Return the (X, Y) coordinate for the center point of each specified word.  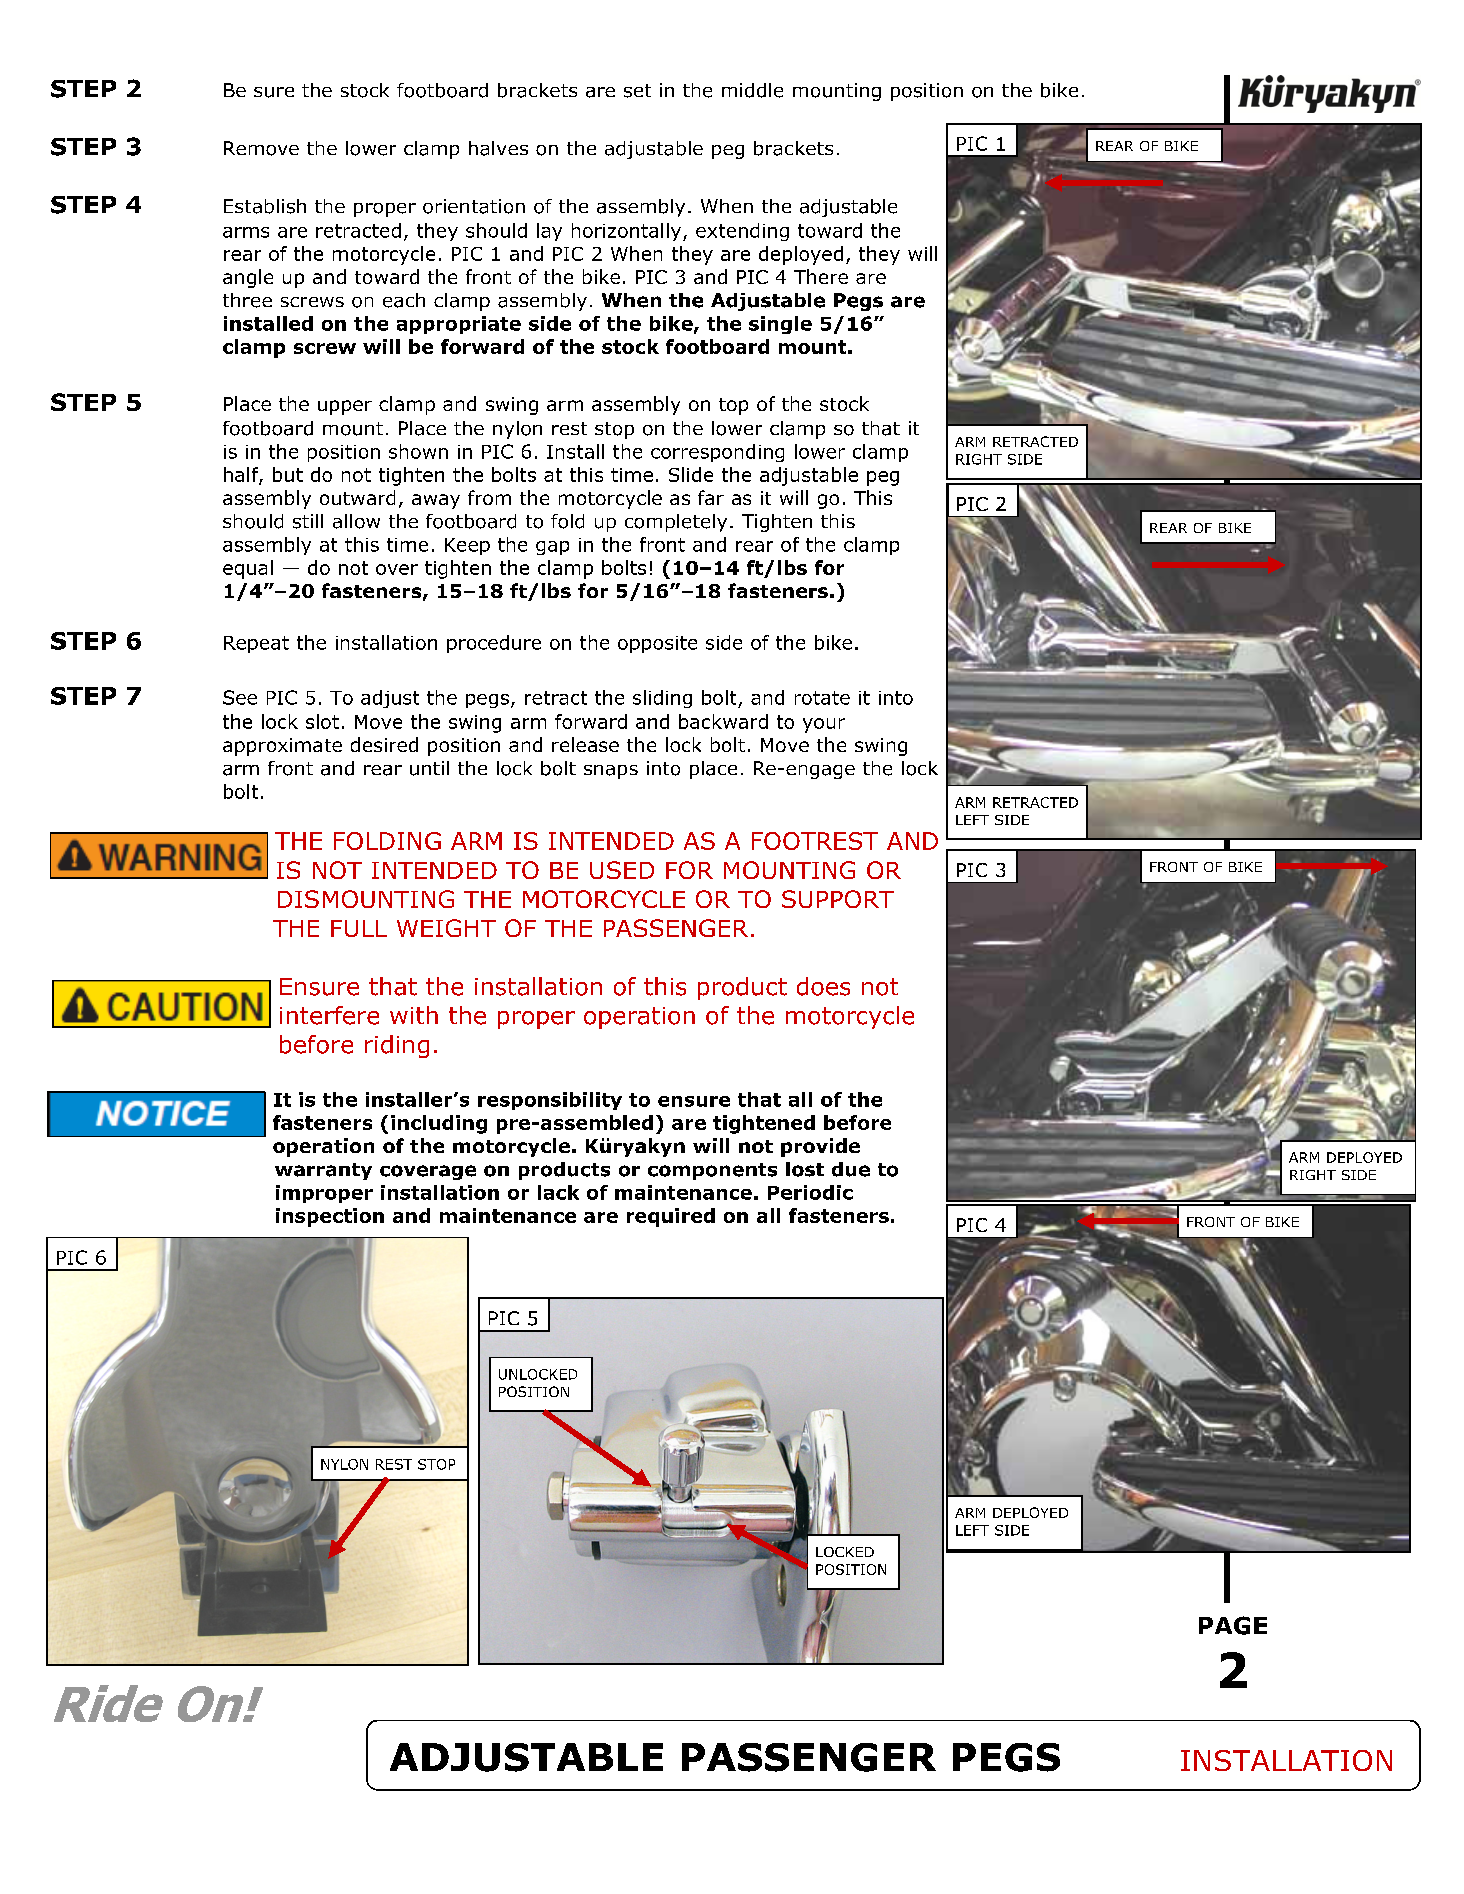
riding (397, 1046)
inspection (330, 1217)
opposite (657, 644)
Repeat (256, 644)
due (851, 1169)
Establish (265, 206)
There (821, 276)
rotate (822, 698)
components (712, 1171)
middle (752, 90)
